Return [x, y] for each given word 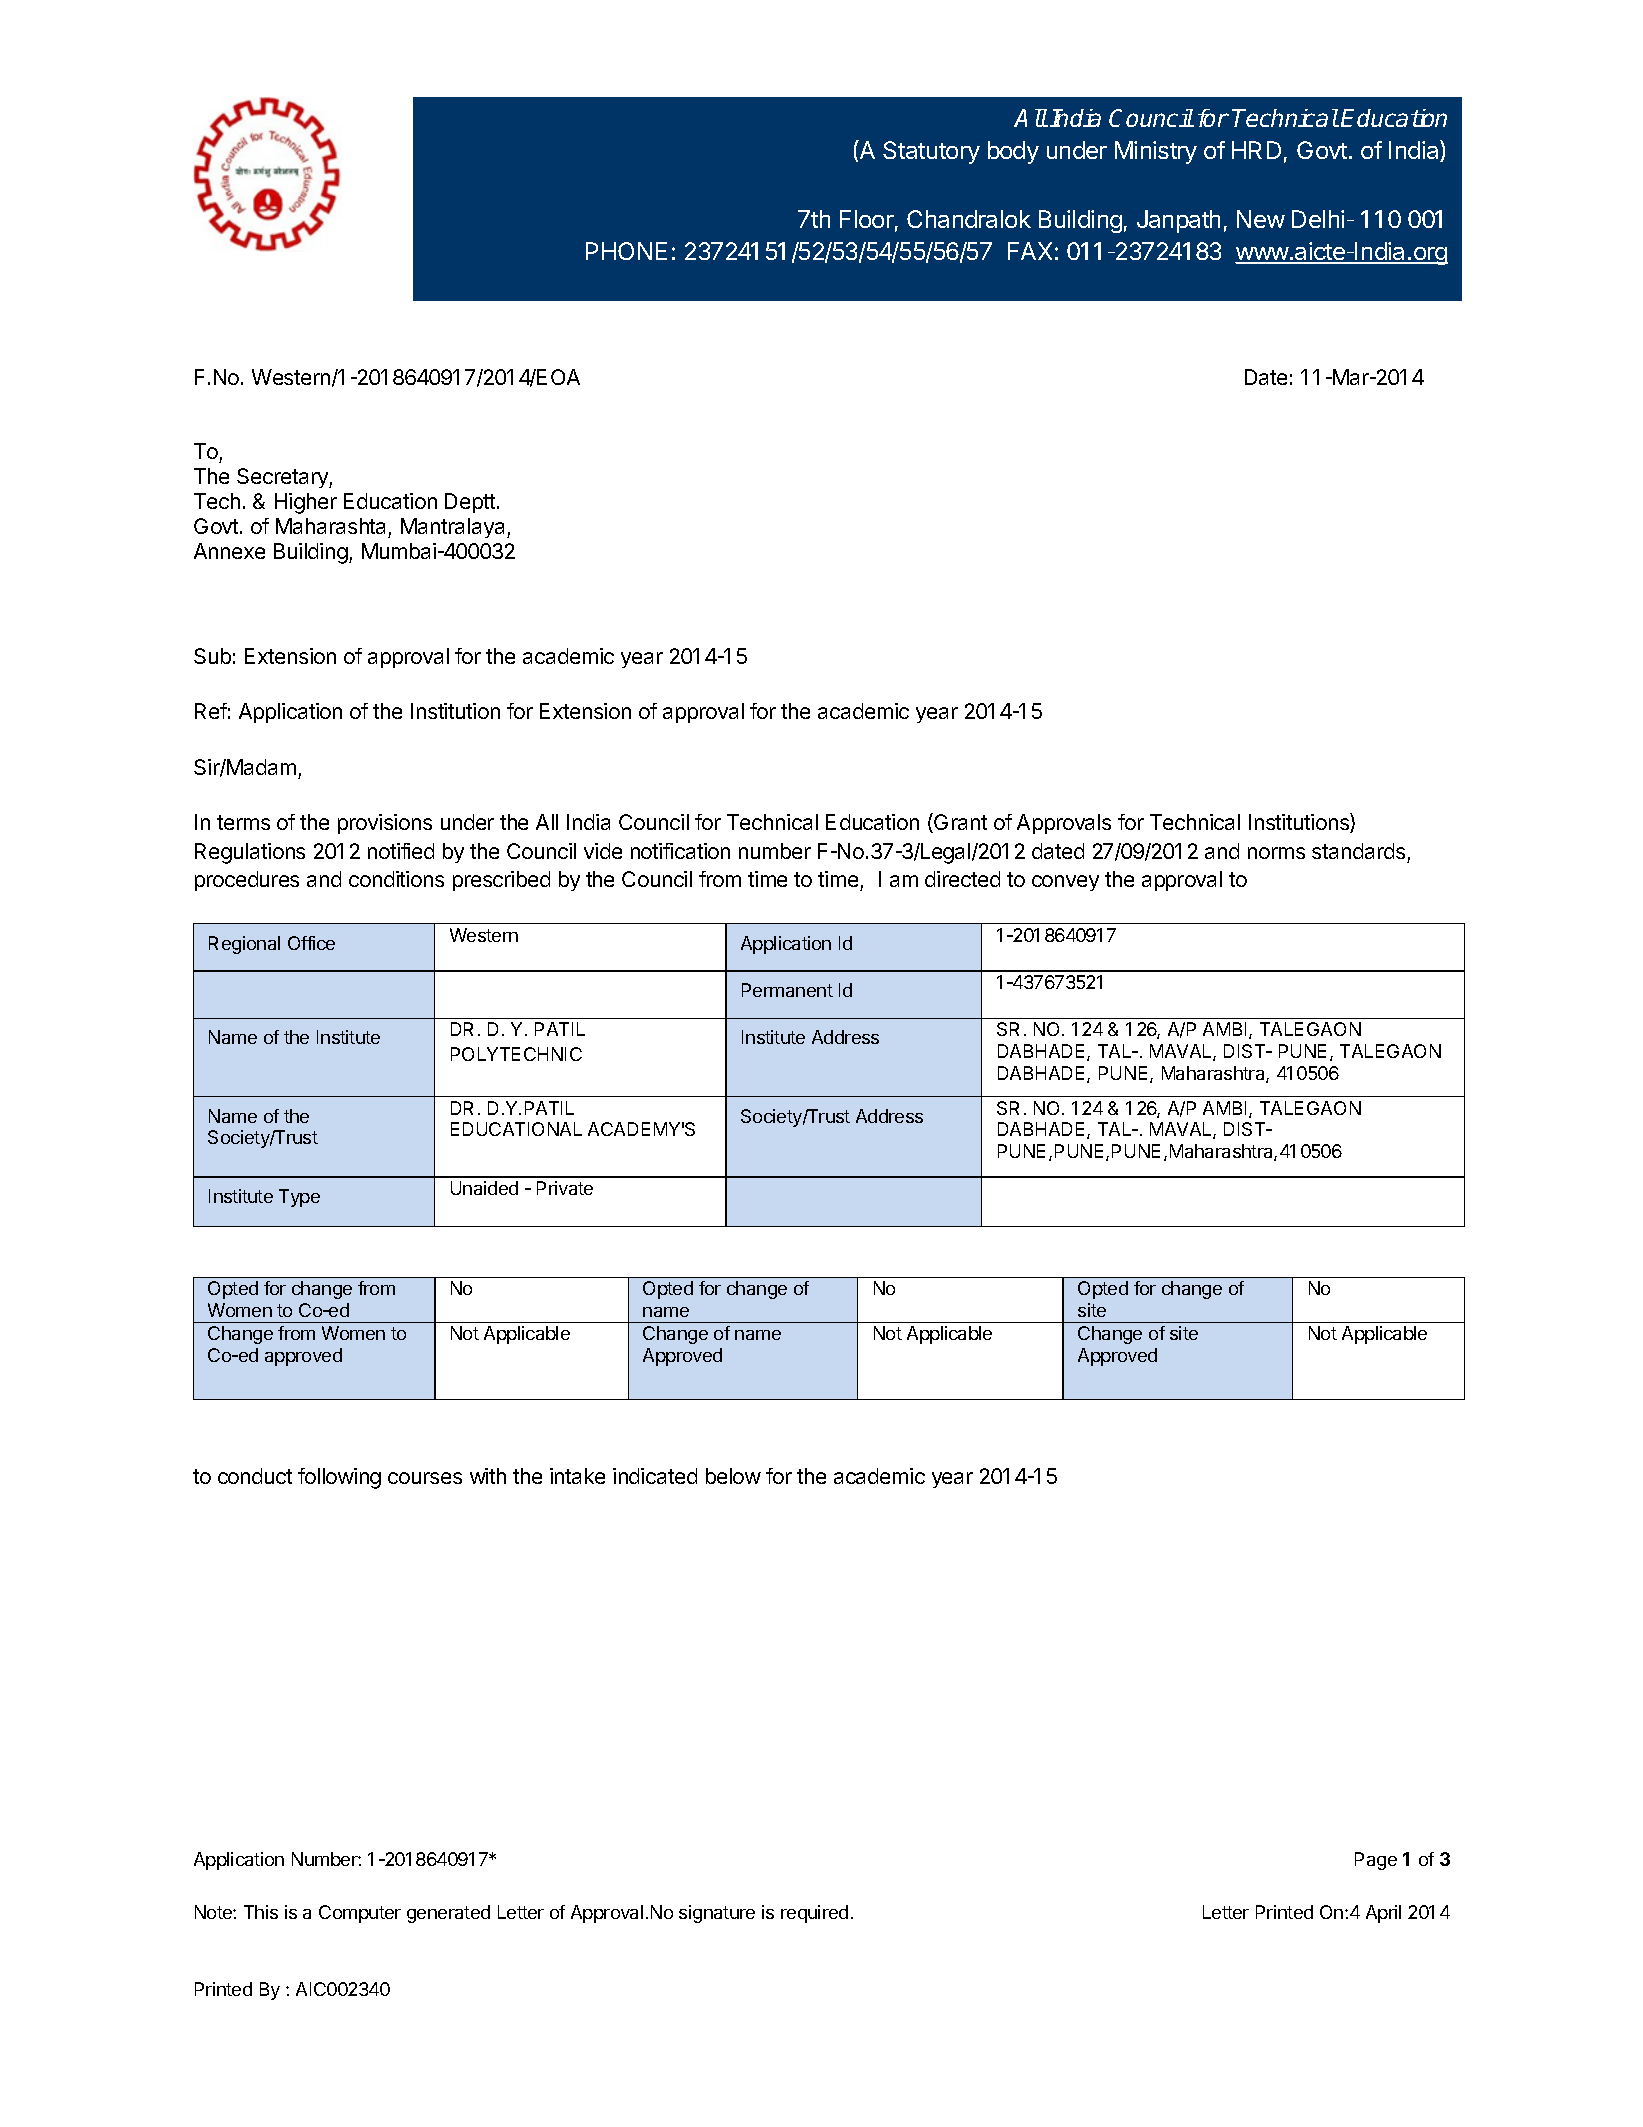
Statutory [931, 152]
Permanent [787, 990]
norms [1276, 853]
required [814, 1914]
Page [1376, 1861]
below [733, 1476]
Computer [360, 1914]
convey [1065, 883]
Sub [212, 656]
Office [311, 943]
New [1261, 219]
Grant [959, 823]
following [339, 1478]
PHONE [626, 251]
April [1383, 1914]
